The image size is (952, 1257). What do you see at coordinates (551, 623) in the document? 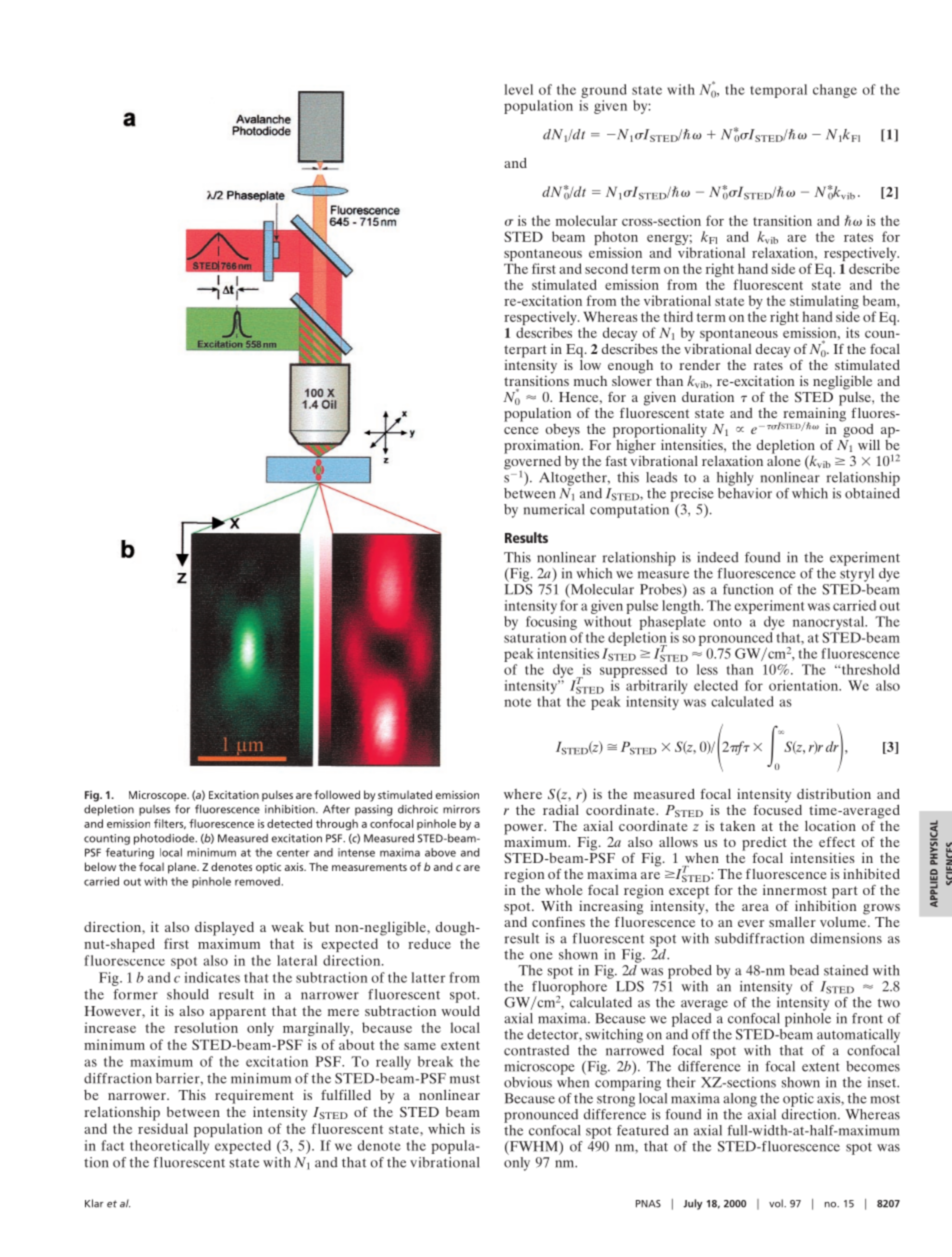
I see `focusing` at bounding box center [551, 623].
